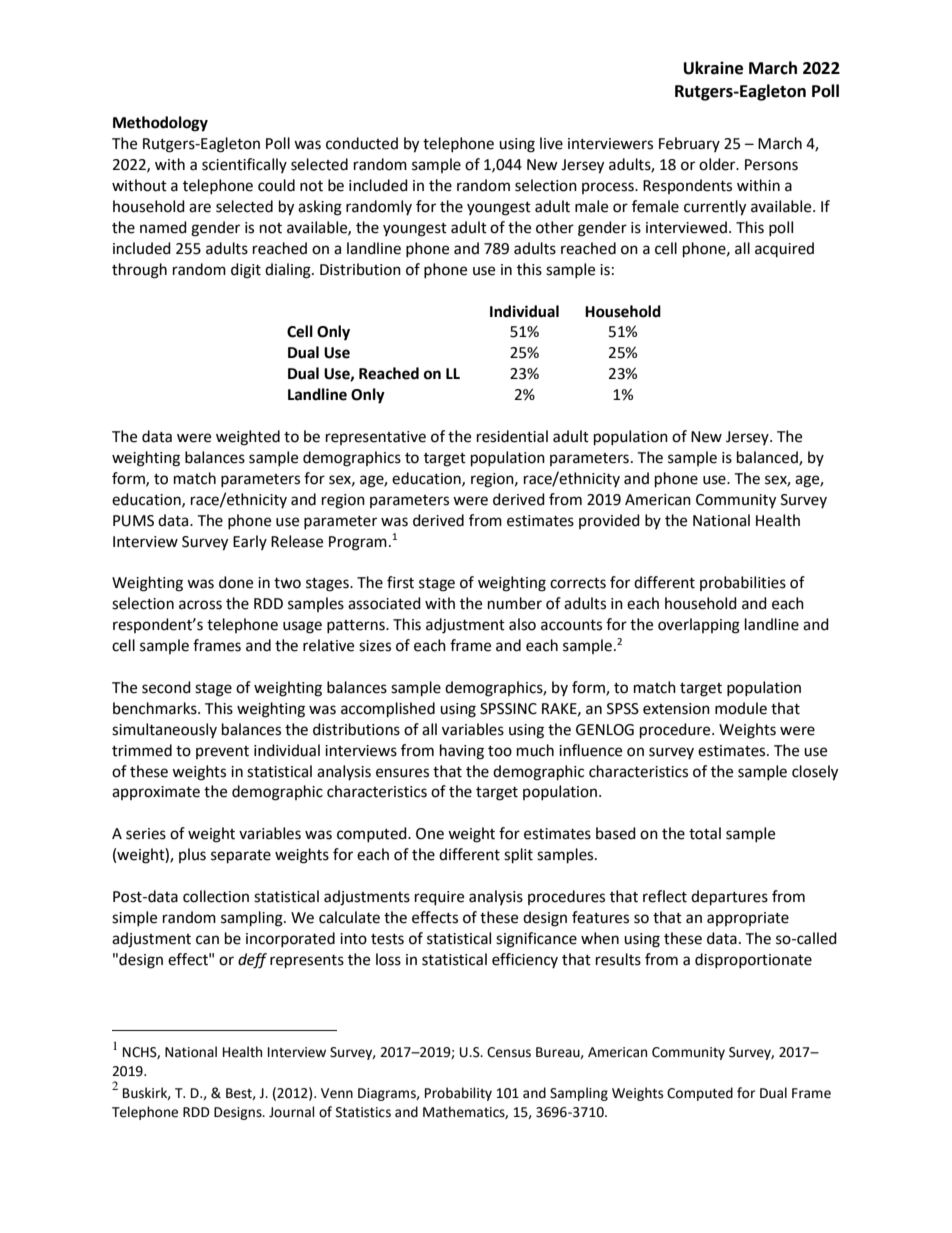  Describe the element at coordinates (236, 582) in the screenshot. I see `done` at that location.
